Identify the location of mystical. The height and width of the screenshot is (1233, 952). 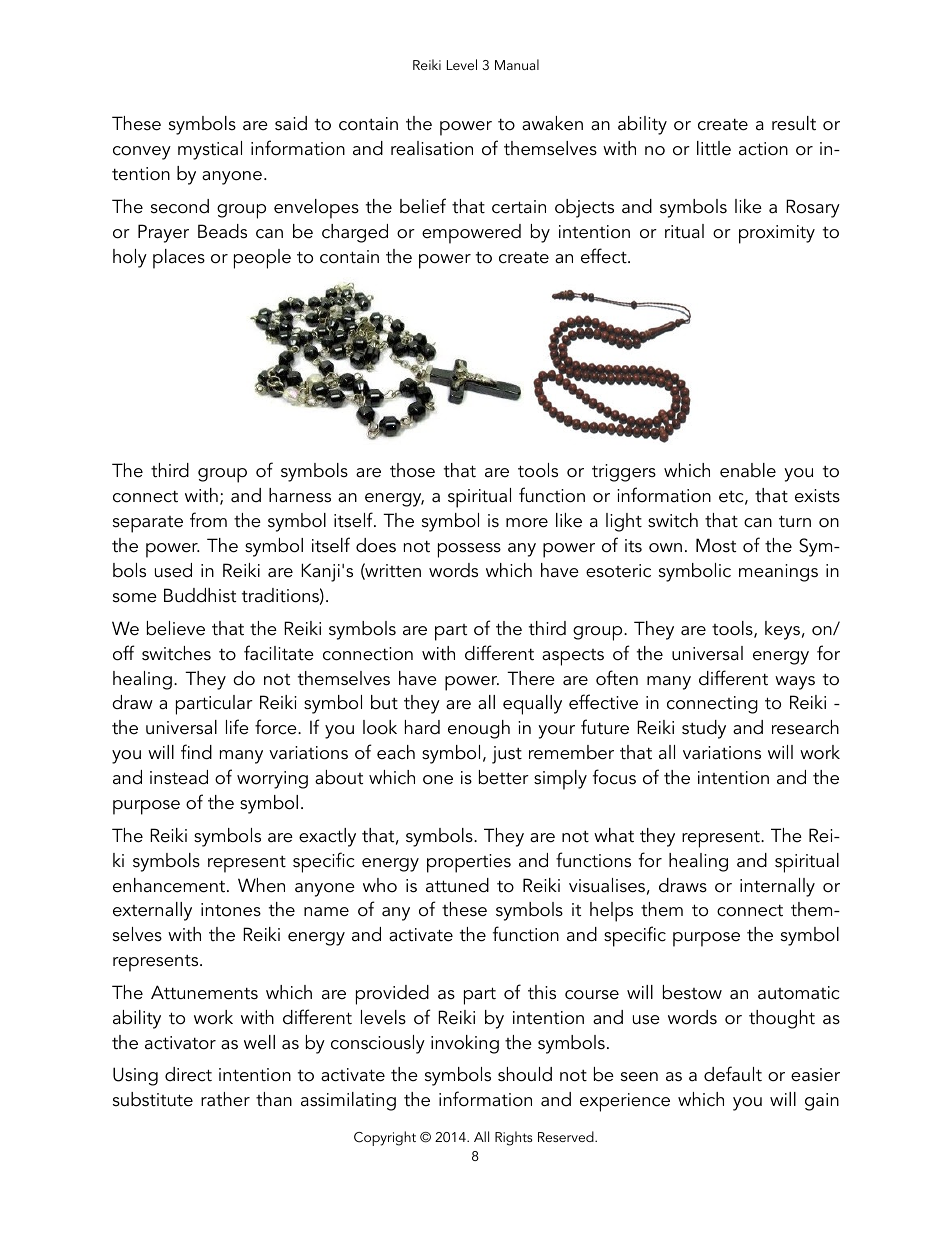
(210, 150).
